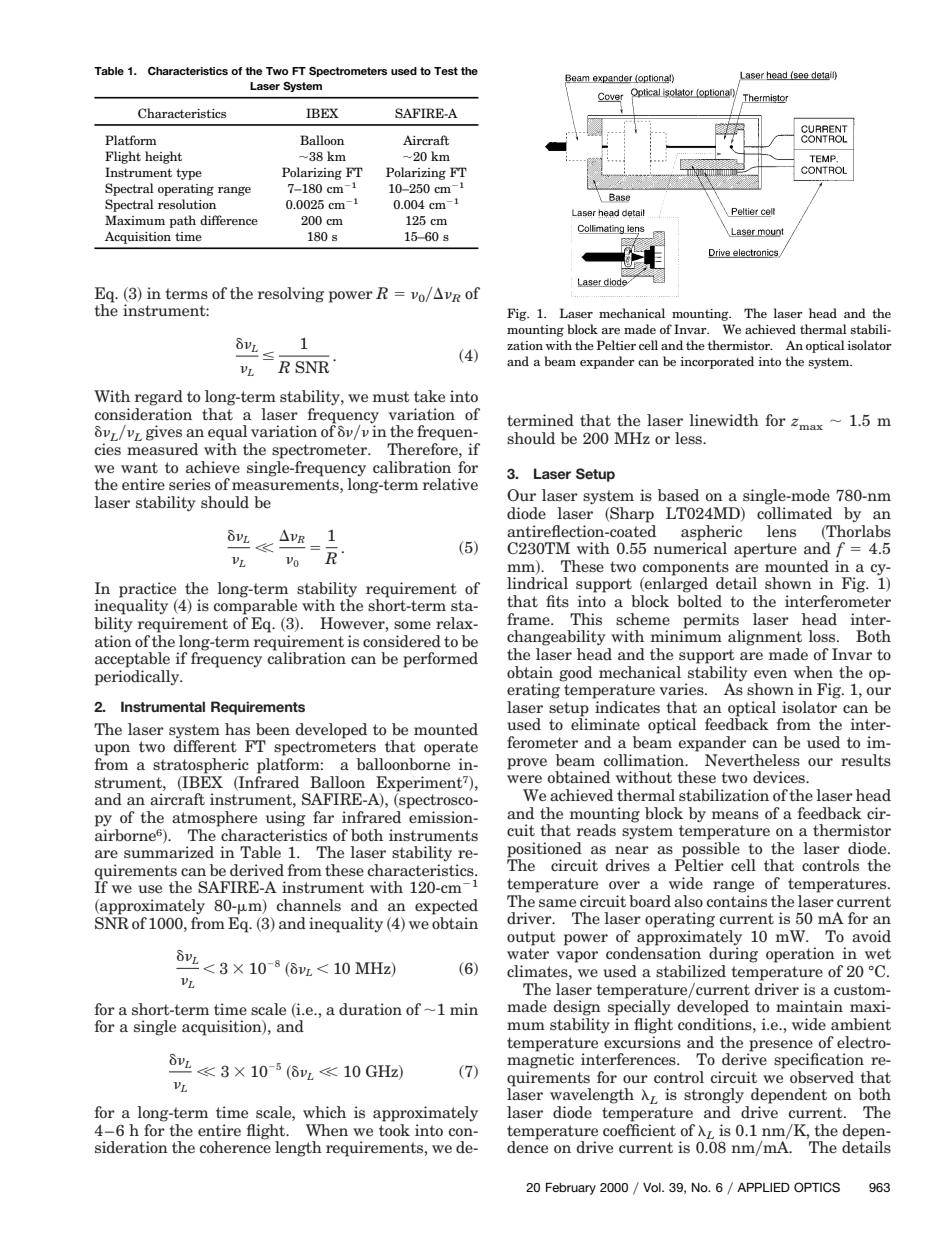 The width and height of the image is (952, 1259). Describe the element at coordinates (163, 157) in the image. I see `height` at that location.
